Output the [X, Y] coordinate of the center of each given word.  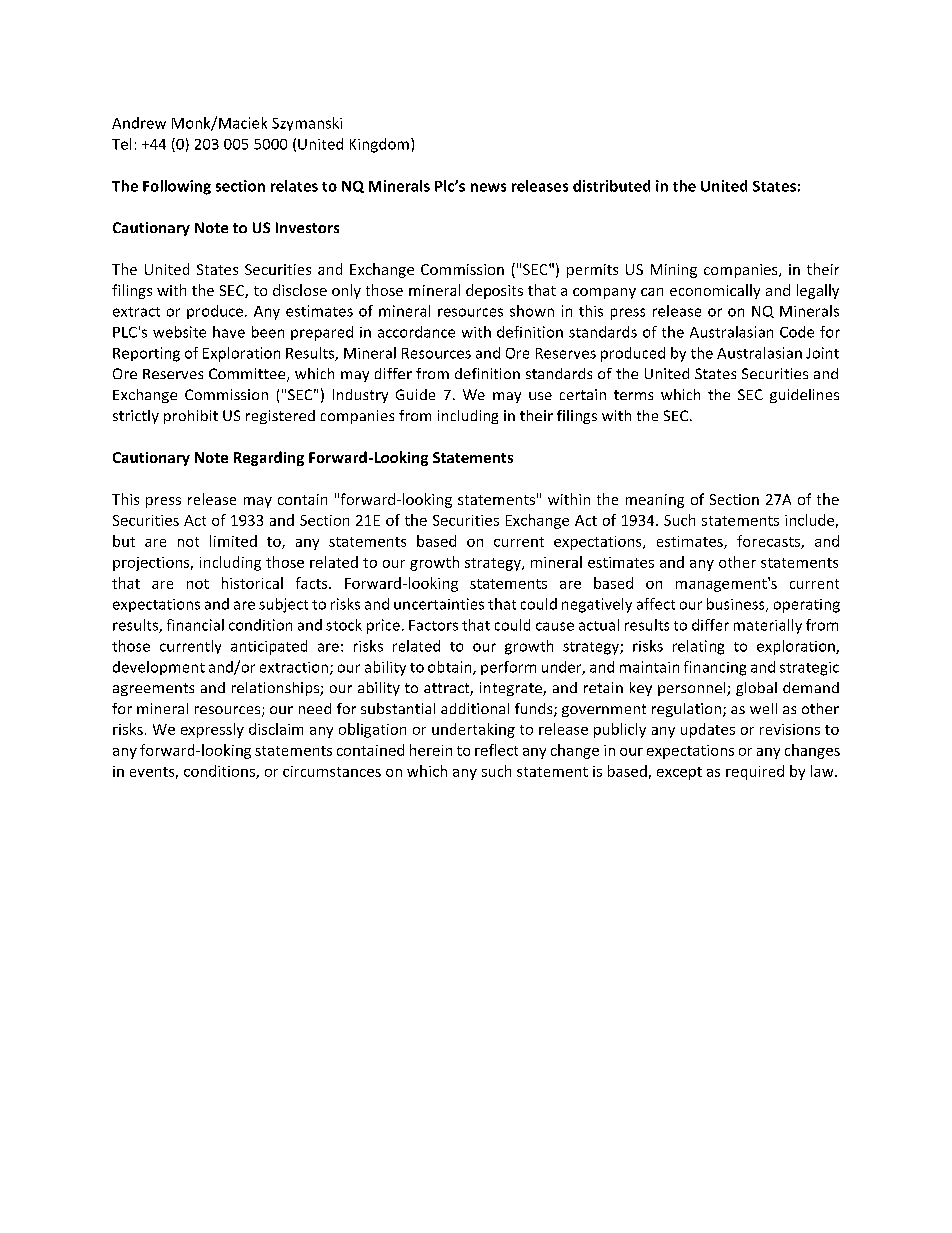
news [488, 187]
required [755, 772]
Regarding [269, 458]
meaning [655, 501]
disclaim [276, 729]
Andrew [139, 123]
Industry [360, 396]
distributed [611, 186]
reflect [496, 750]
